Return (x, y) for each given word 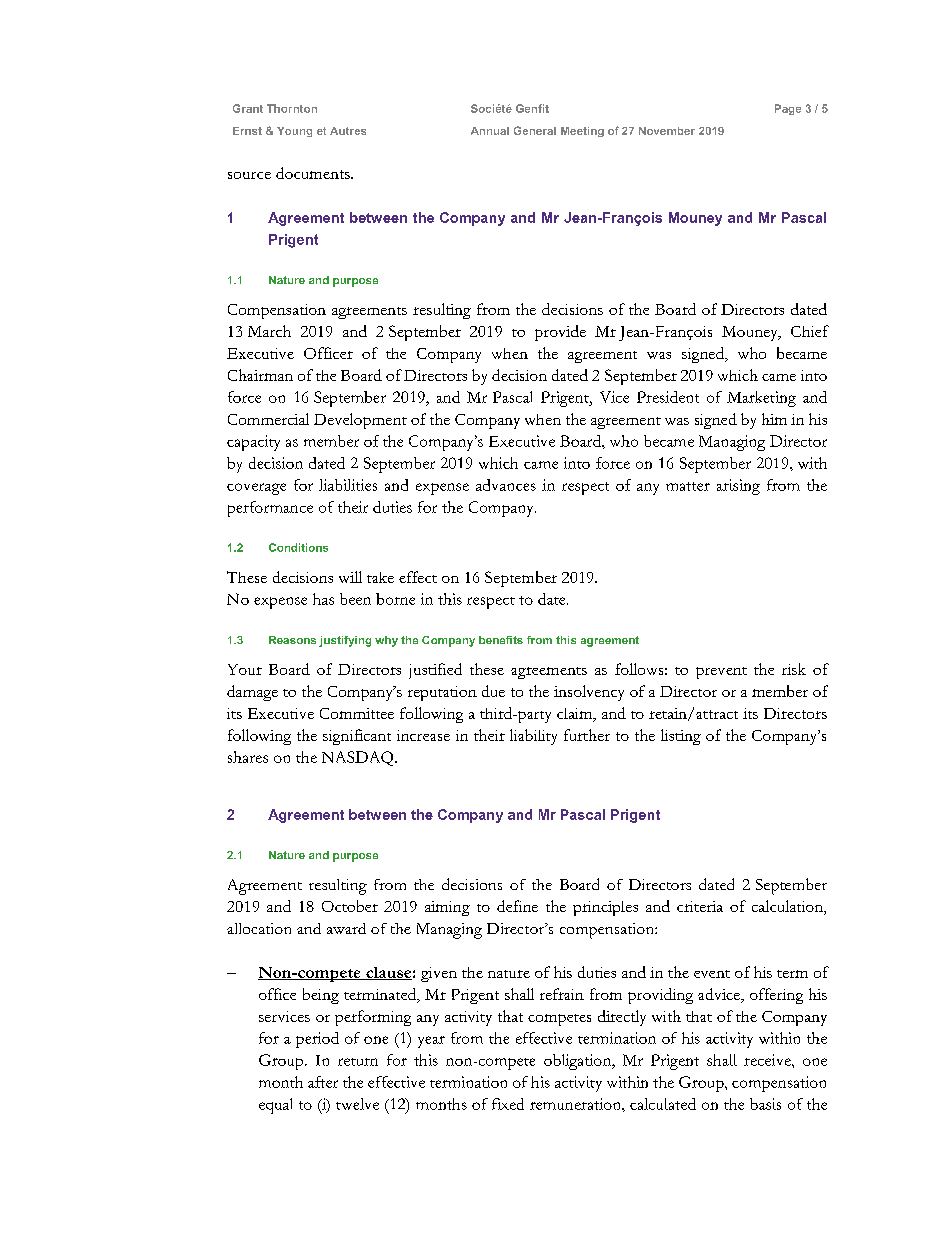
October (350, 906)
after (323, 1082)
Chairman (260, 375)
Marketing (761, 399)
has (323, 599)
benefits (501, 640)
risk (794, 669)
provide (560, 333)
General (535, 130)
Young (294, 132)
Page (788, 109)
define (517, 906)
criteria (700, 906)
